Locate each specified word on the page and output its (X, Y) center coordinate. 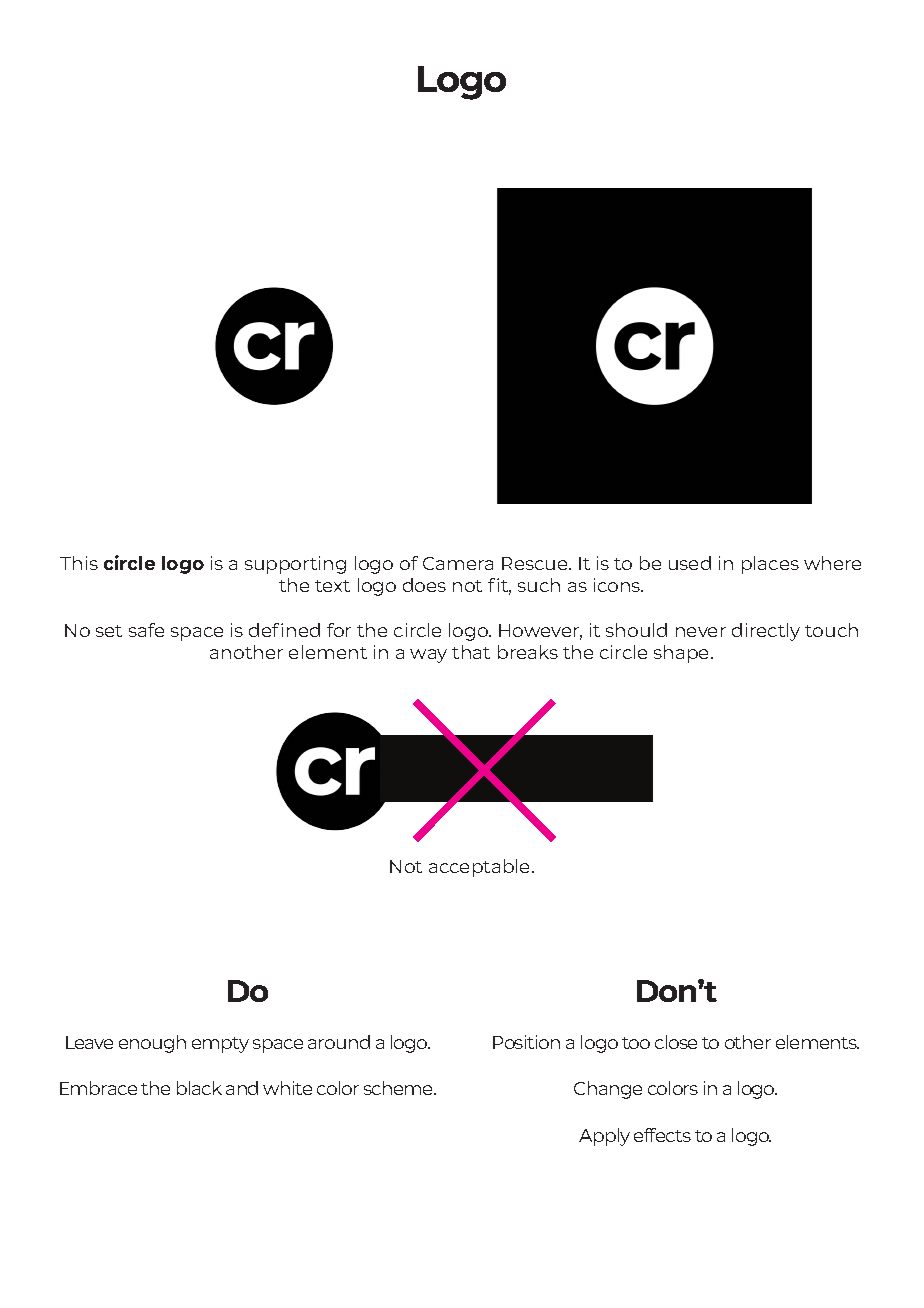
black (199, 1088)
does (424, 585)
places (770, 565)
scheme (400, 1088)
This (79, 563)
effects (662, 1135)
